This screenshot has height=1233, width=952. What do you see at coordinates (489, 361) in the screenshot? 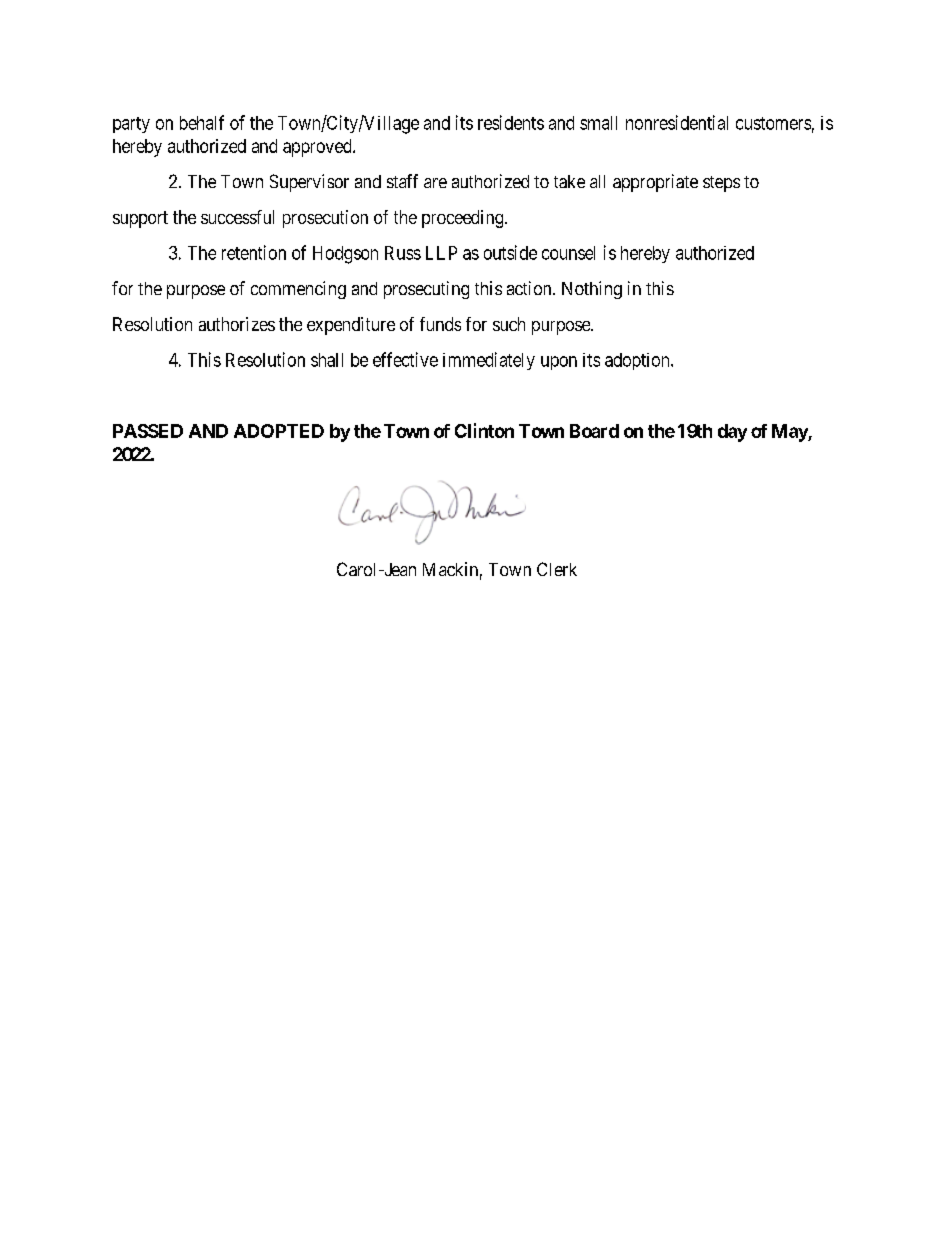
I see `immediately` at bounding box center [489, 361].
